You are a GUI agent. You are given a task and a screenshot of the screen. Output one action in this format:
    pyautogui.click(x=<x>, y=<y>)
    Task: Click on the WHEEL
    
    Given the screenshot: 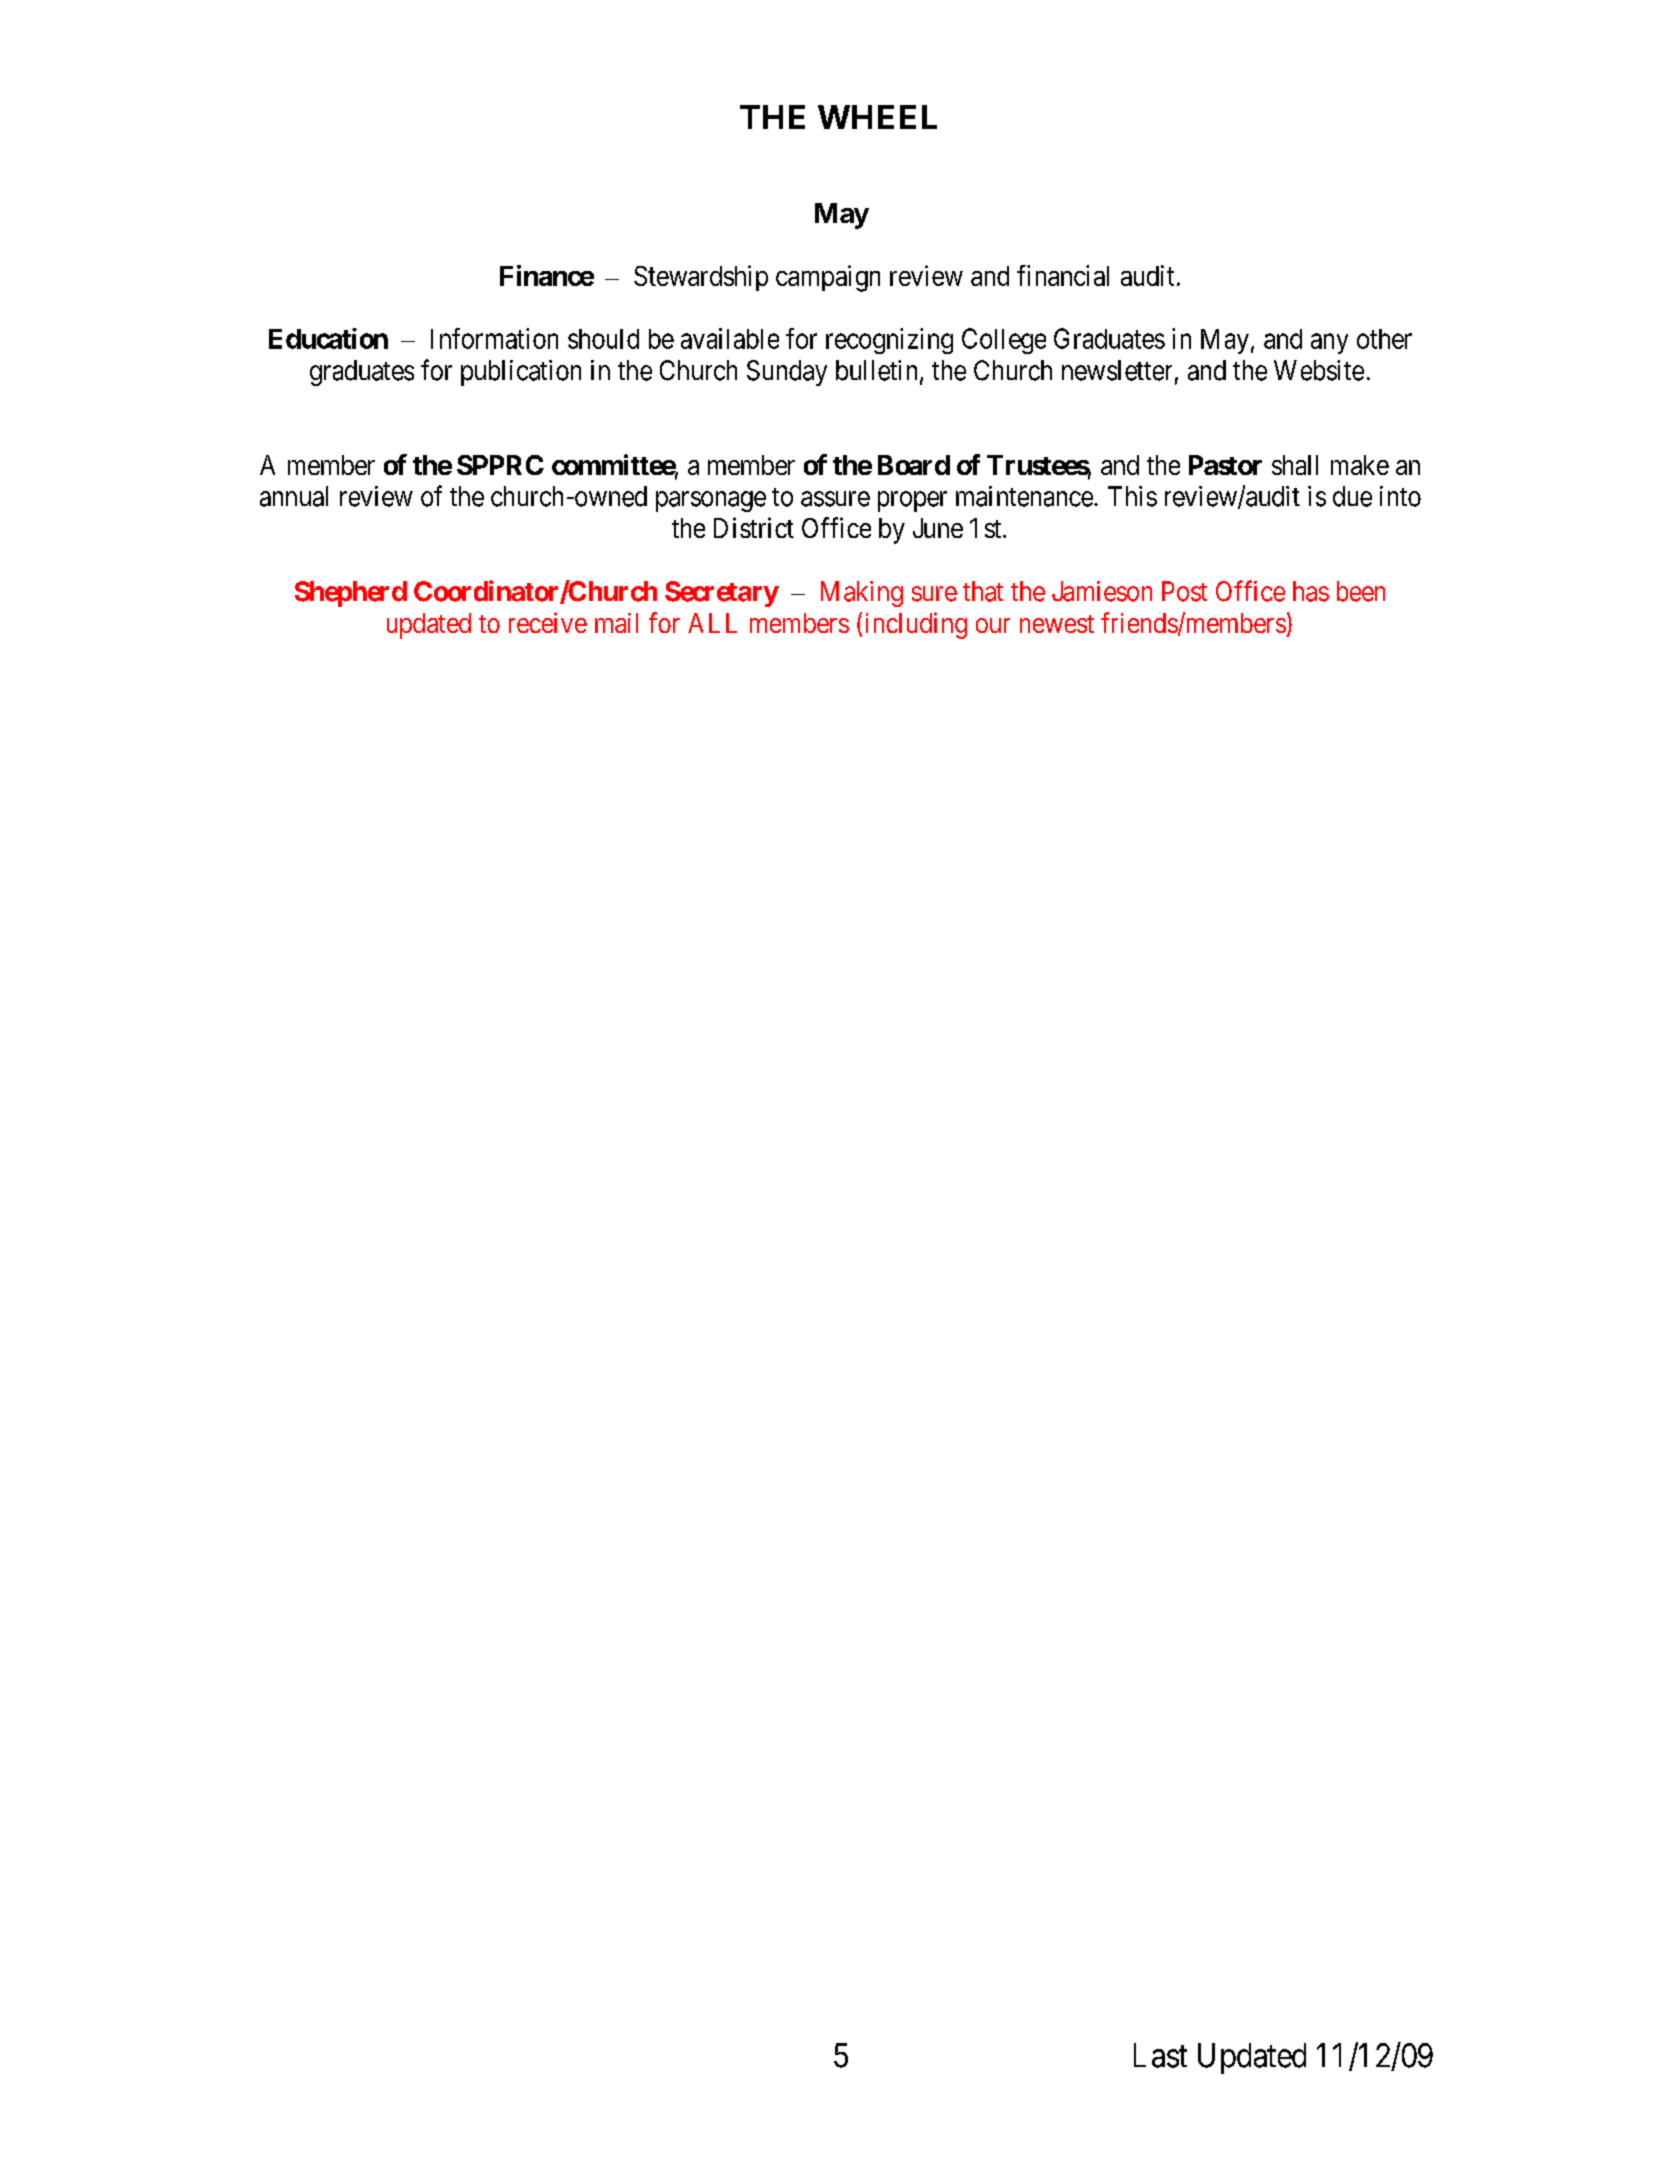 What is the action you would take?
    pyautogui.click(x=877, y=117)
